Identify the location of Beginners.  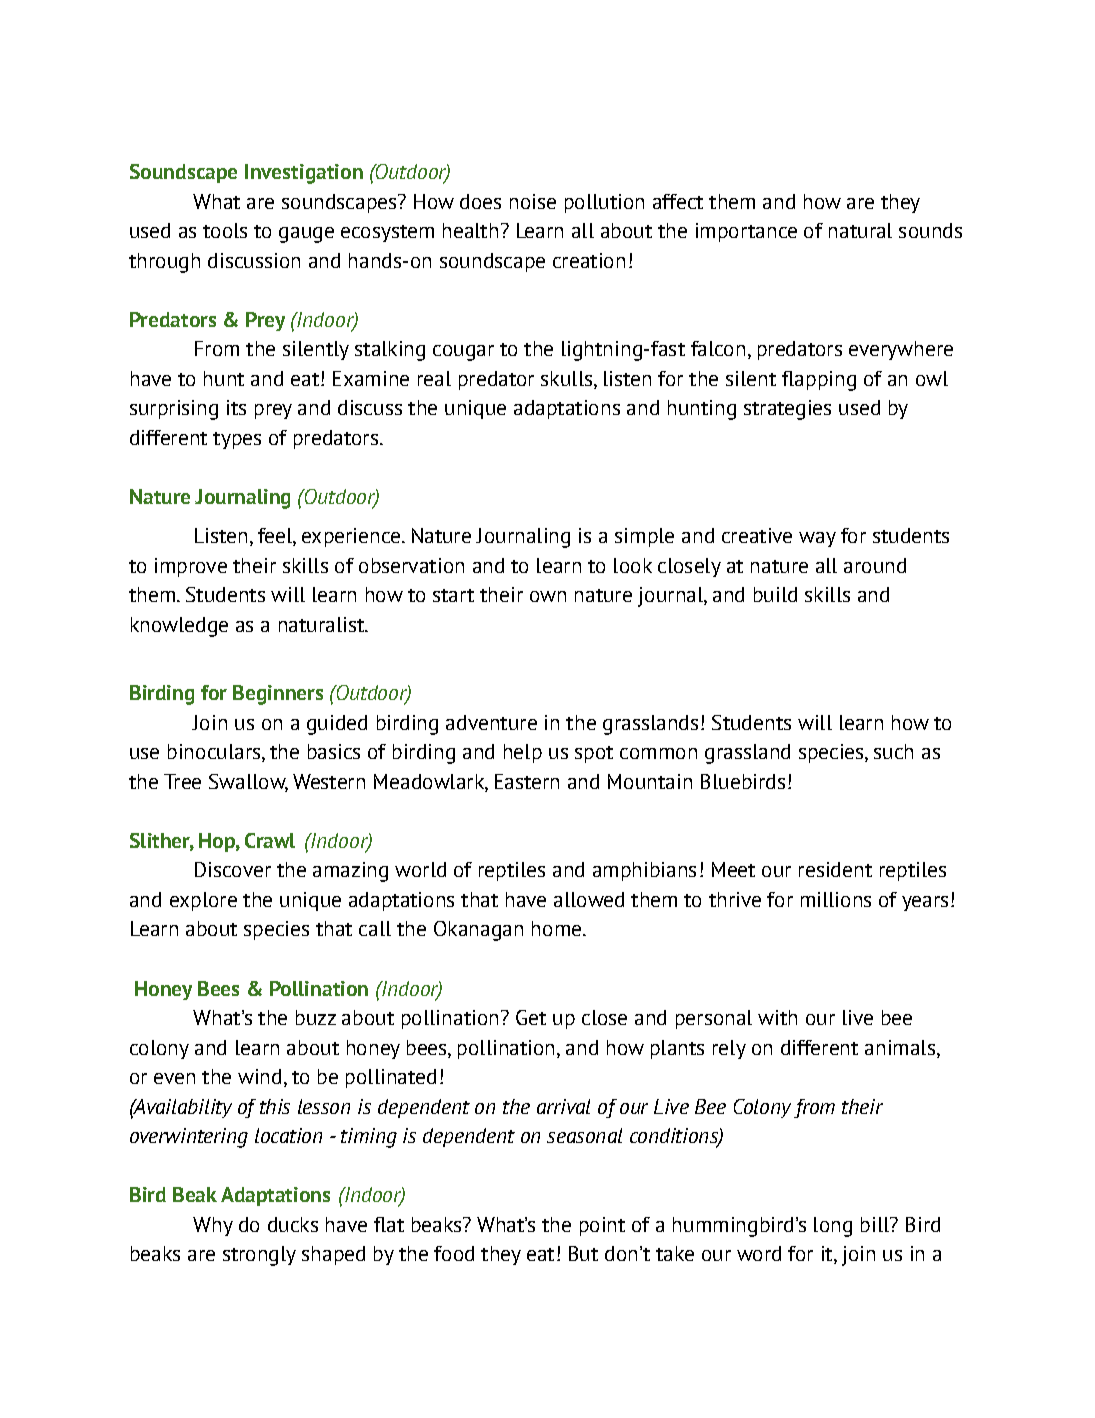
(278, 695).
